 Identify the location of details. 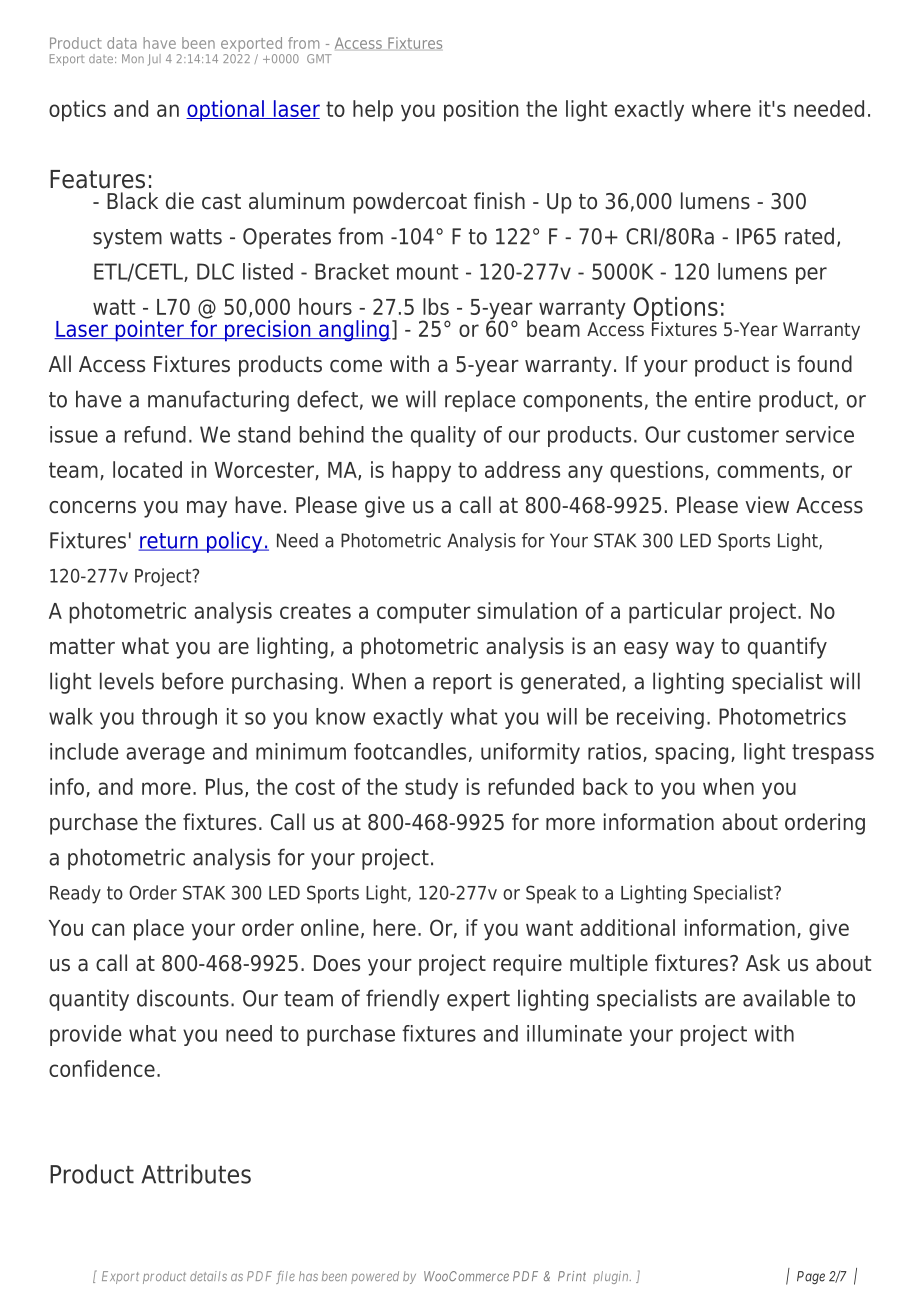
(208, 1276).
